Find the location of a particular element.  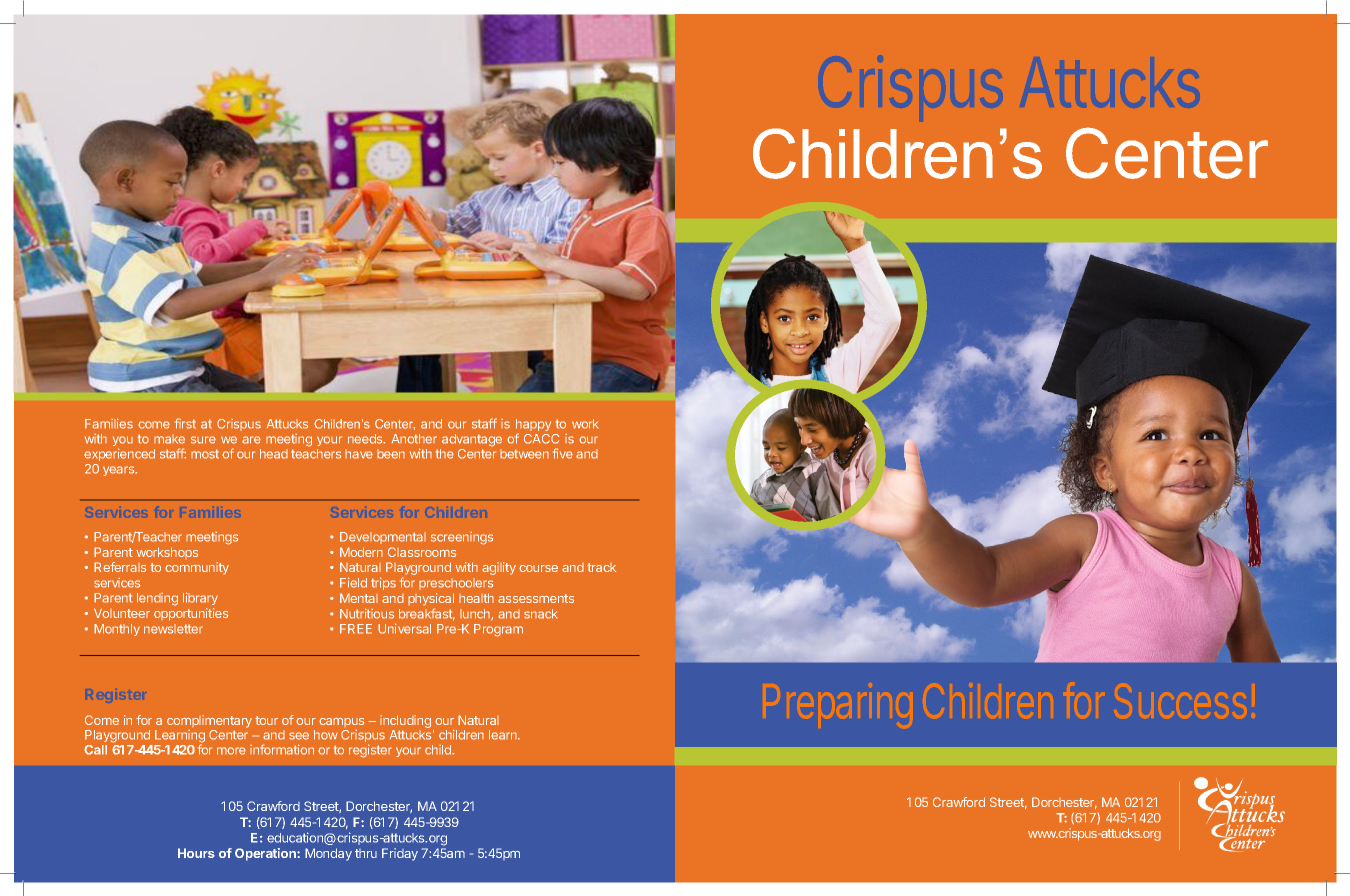

how is located at coordinates (326, 735).
